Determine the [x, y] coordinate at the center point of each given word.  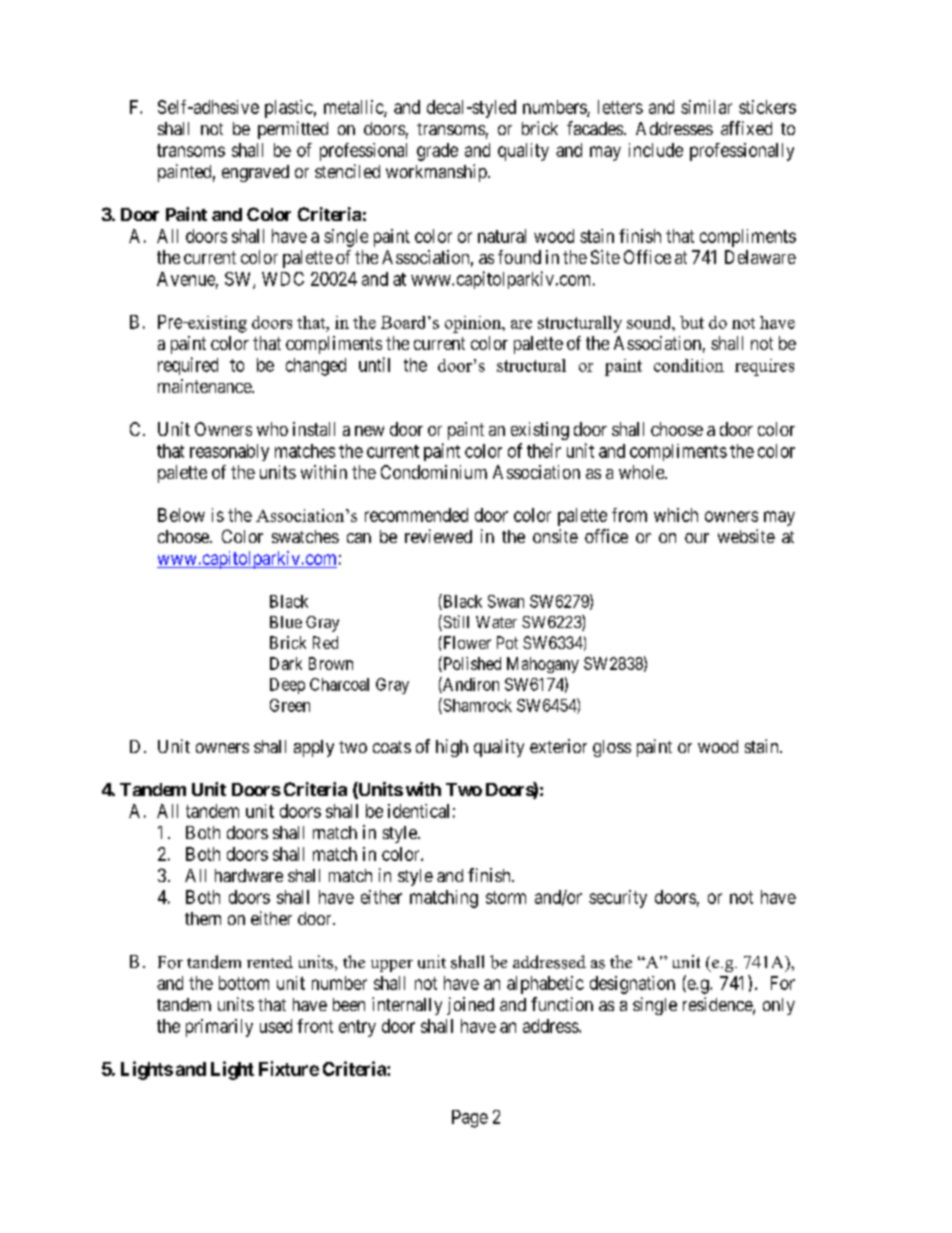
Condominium [434, 472]
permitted [293, 130]
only [779, 1006]
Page [470, 1119]
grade [437, 152]
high [452, 748]
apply [314, 748]
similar [706, 107]
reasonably [229, 452]
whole [642, 472]
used [276, 1026]
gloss [612, 748]
